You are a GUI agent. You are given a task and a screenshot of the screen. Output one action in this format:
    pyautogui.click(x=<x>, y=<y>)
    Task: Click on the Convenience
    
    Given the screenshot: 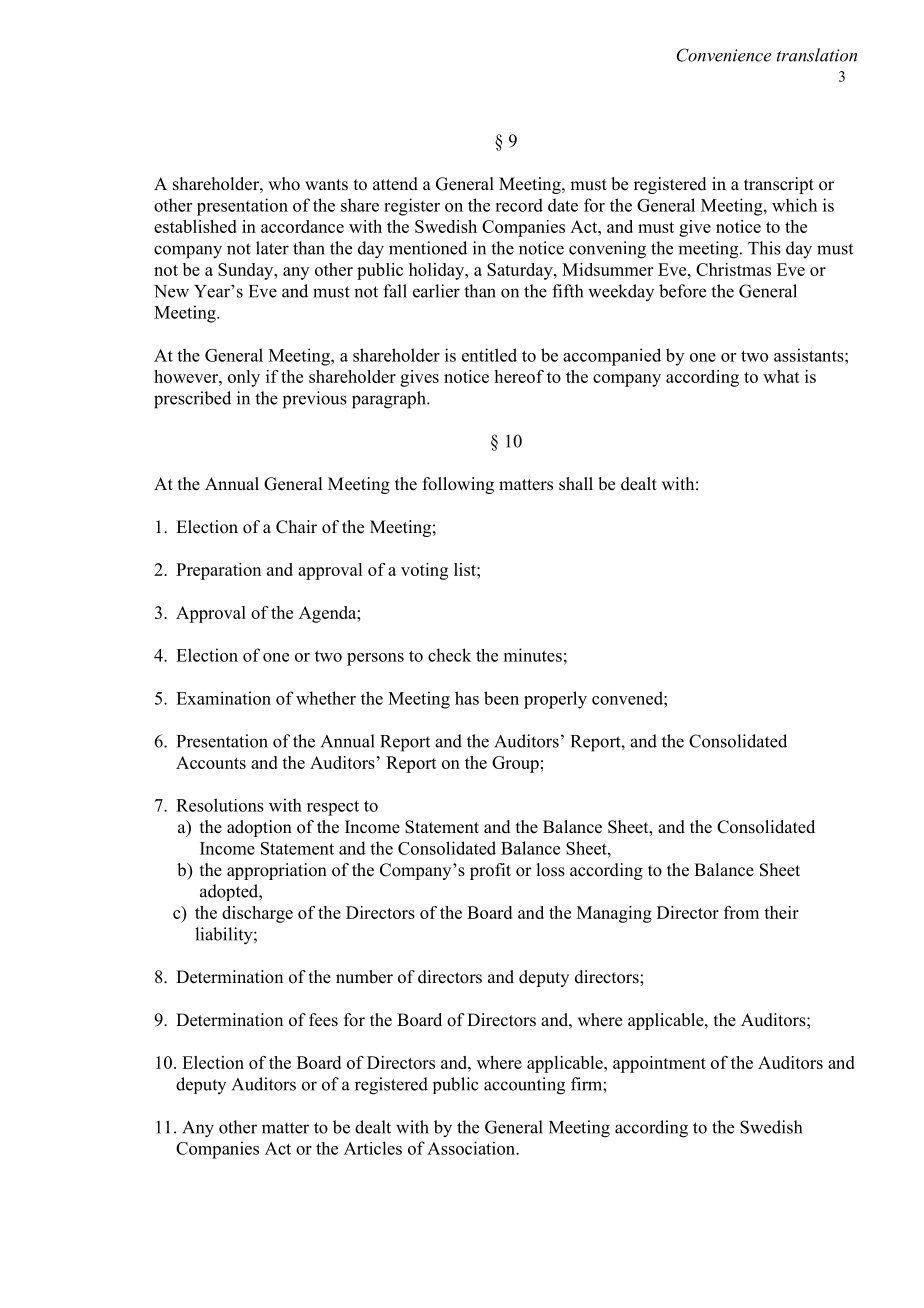 What is the action you would take?
    pyautogui.click(x=724, y=55)
